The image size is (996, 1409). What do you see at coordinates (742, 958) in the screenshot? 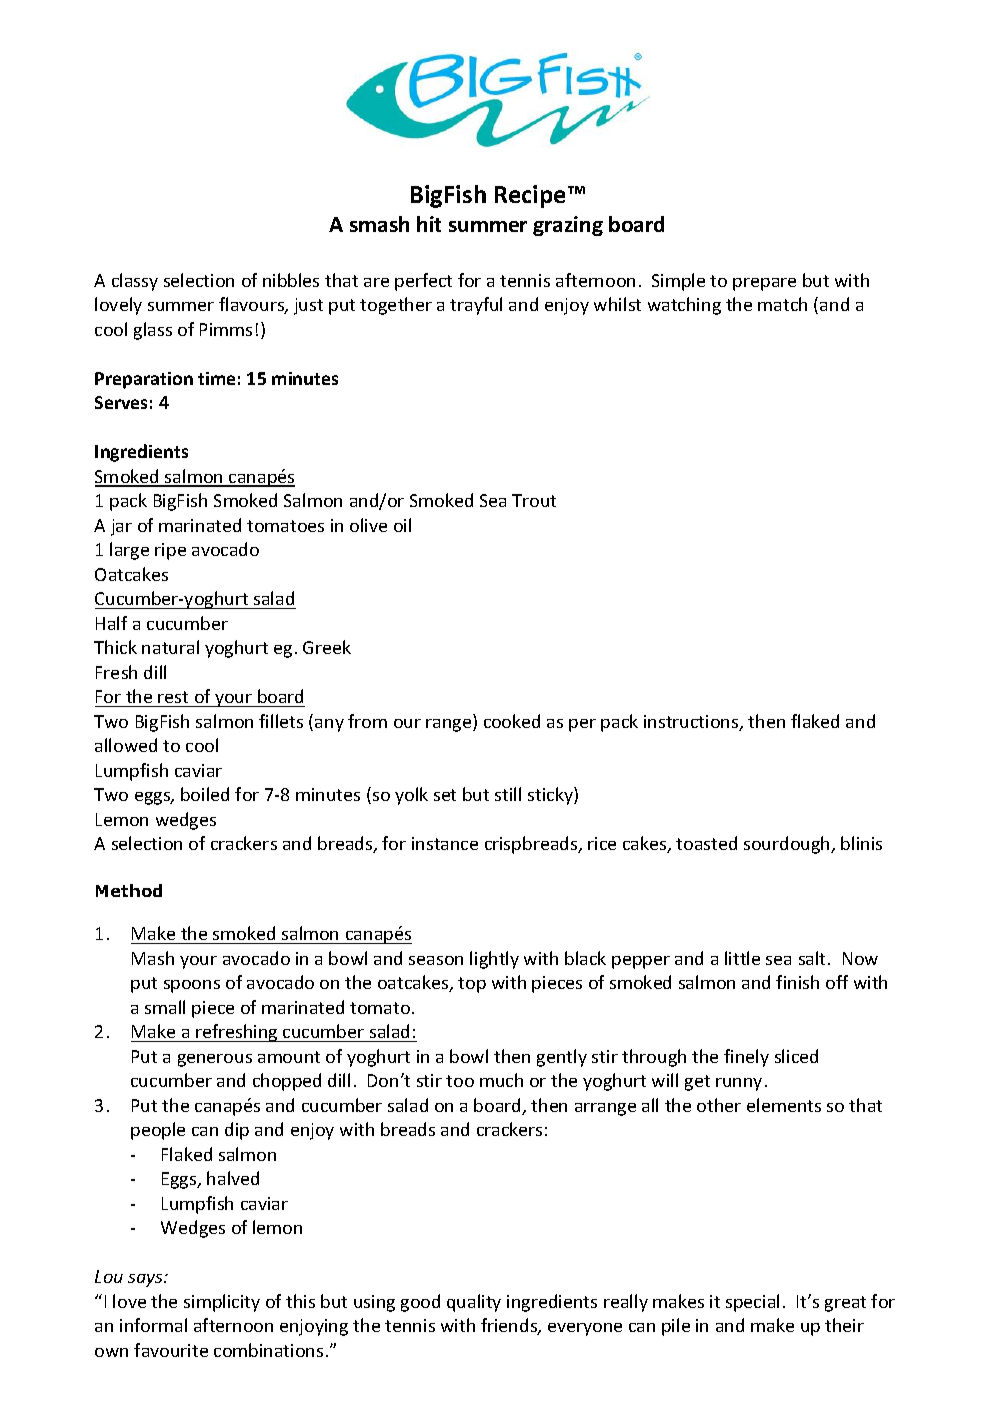
I see `little` at bounding box center [742, 958].
